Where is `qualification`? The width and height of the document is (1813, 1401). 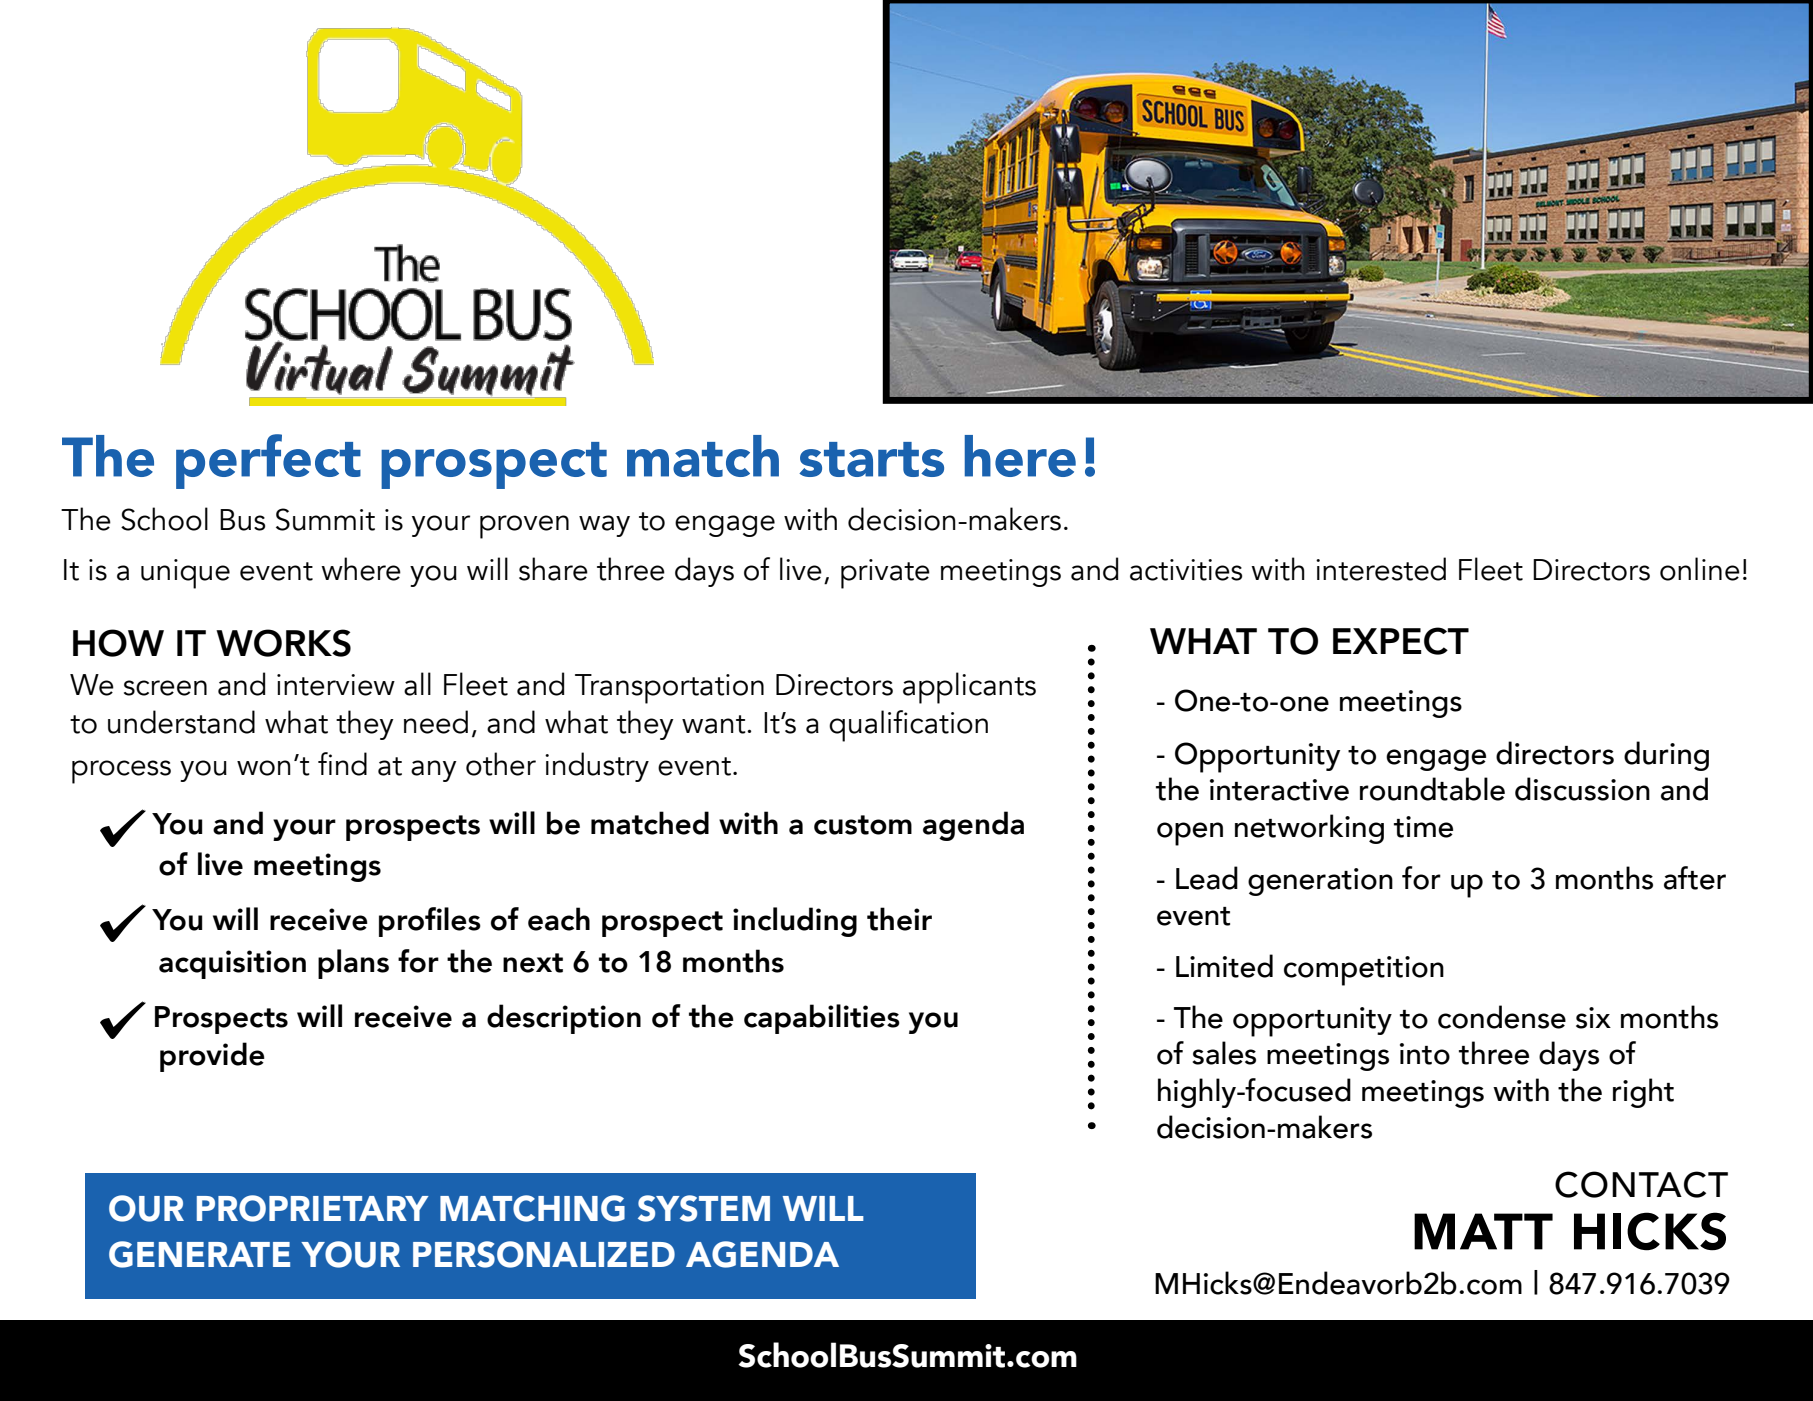 qualification is located at coordinates (908, 726).
